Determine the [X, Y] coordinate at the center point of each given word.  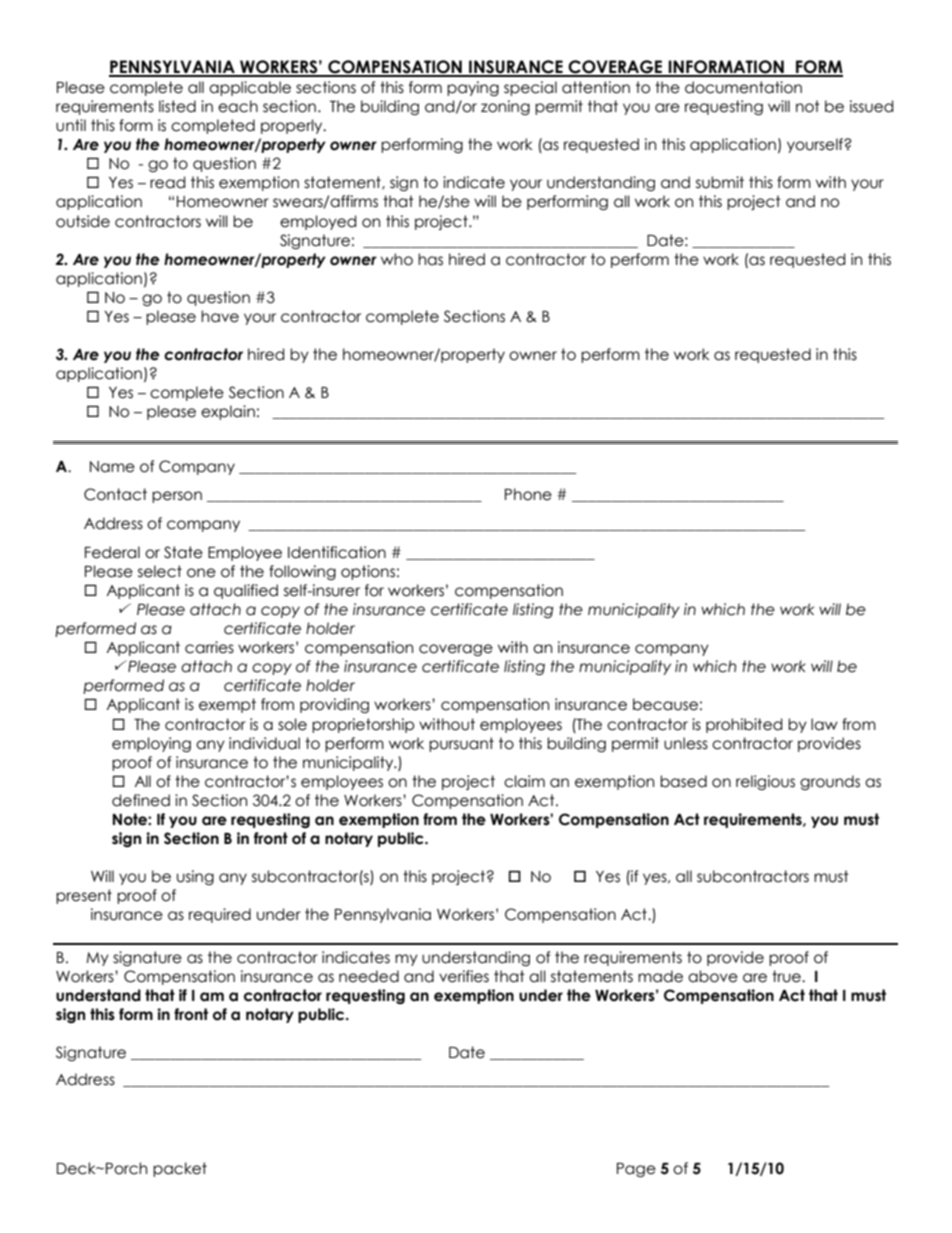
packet [180, 1169]
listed [177, 106]
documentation [743, 87]
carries [209, 647]
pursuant [461, 744]
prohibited [744, 725]
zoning [505, 107]
